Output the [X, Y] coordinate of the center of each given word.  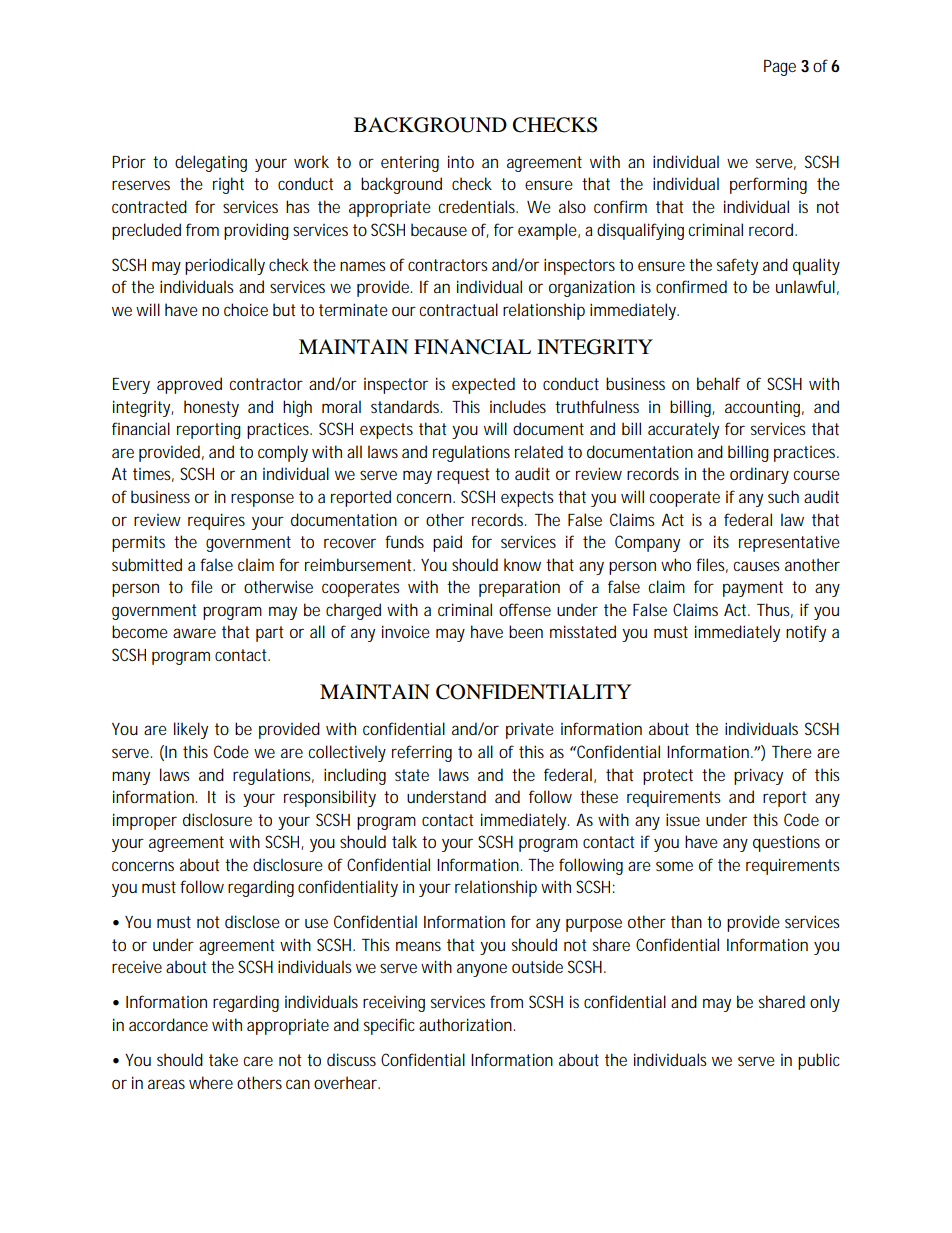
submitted [147, 564]
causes [756, 566]
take [223, 1059]
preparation [519, 589]
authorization [467, 1024]
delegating [211, 163]
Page [780, 68]
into [461, 161]
